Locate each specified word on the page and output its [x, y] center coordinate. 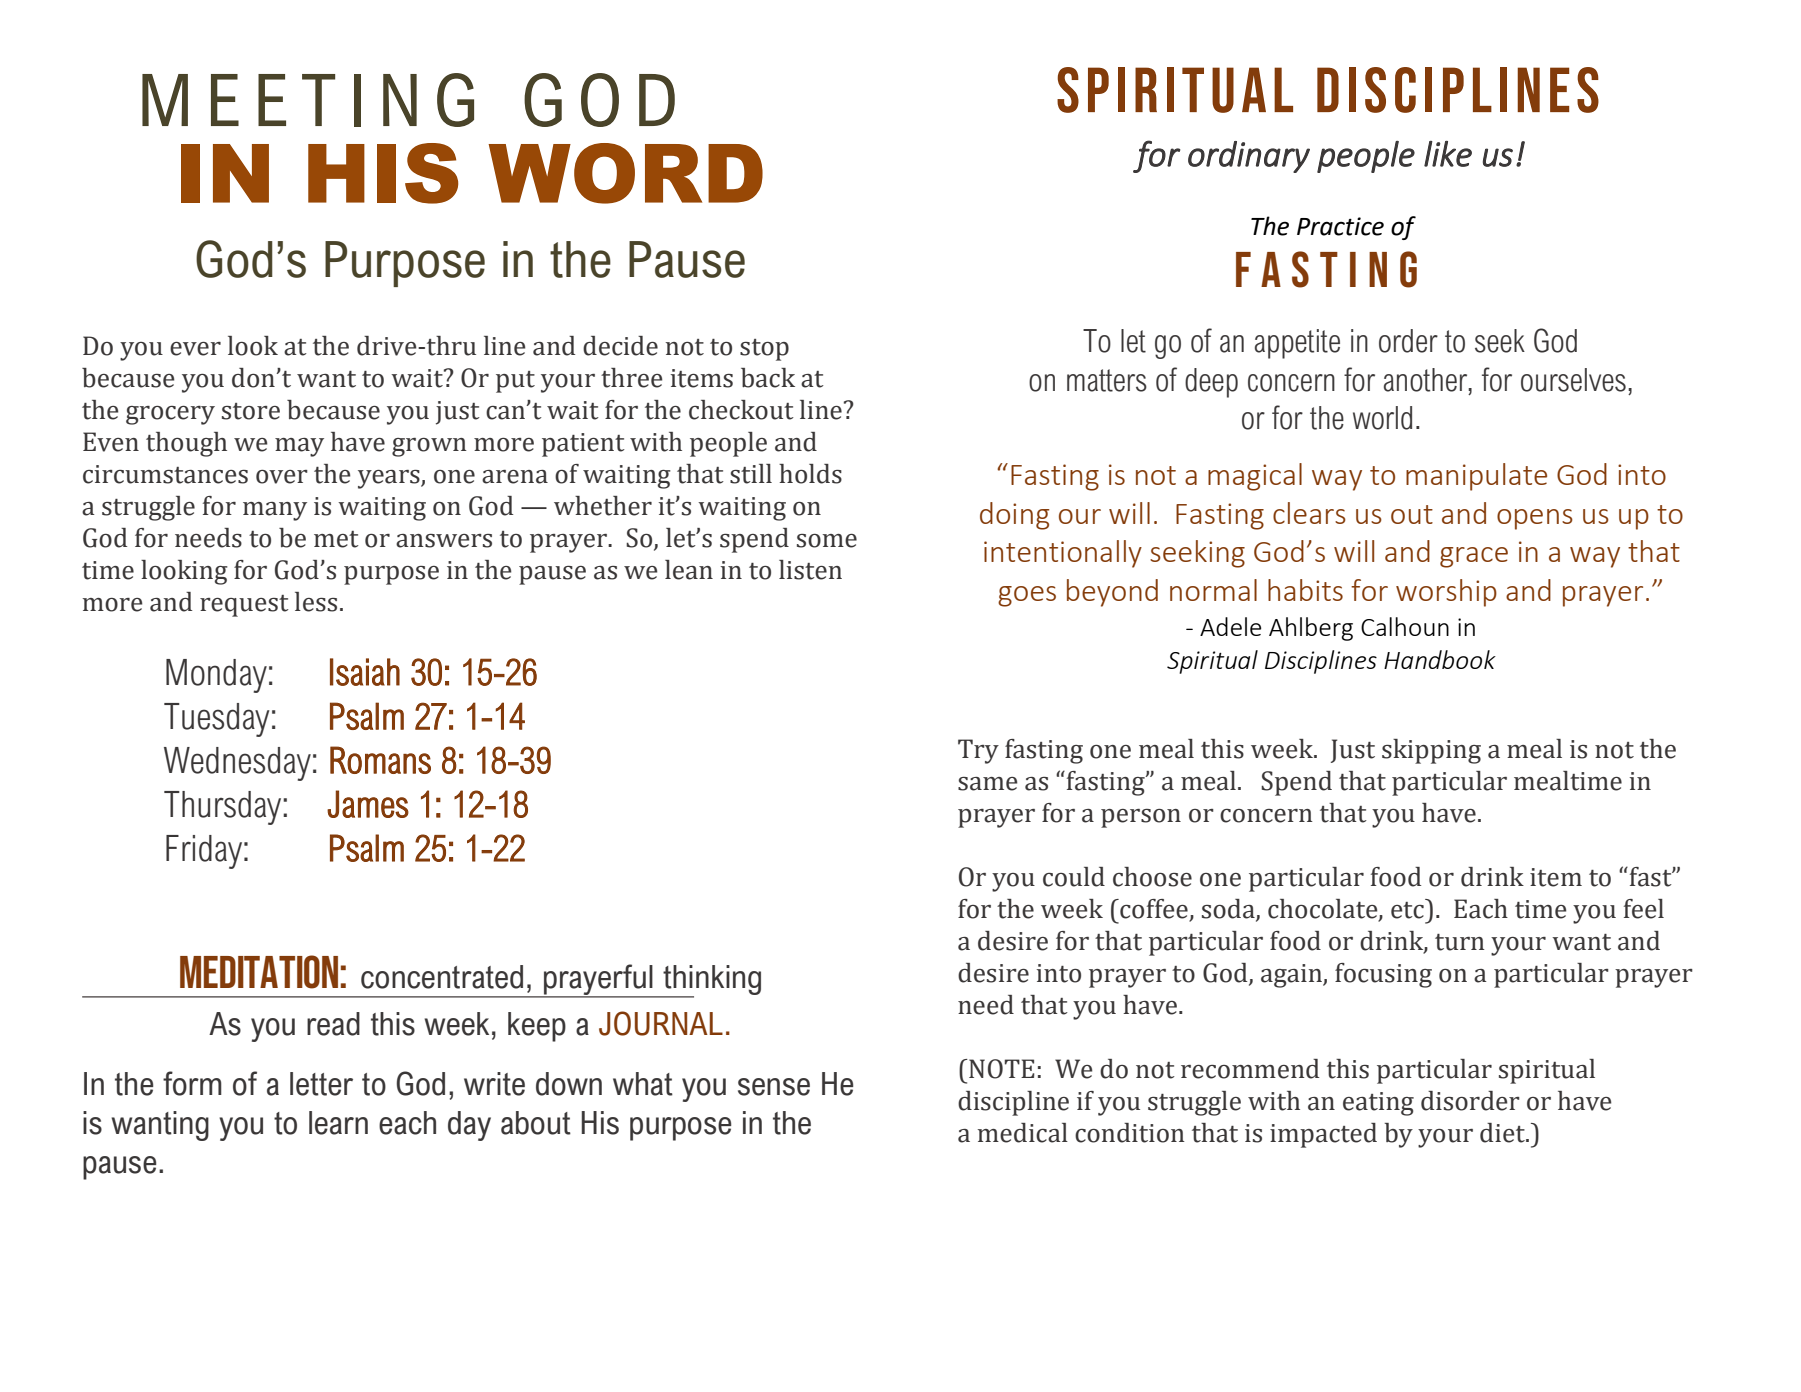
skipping [1431, 751]
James [368, 804]
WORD [625, 173]
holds [810, 474]
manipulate [1476, 477]
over [282, 477]
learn [338, 1123]
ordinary [1249, 157]
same [988, 784]
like [1448, 154]
